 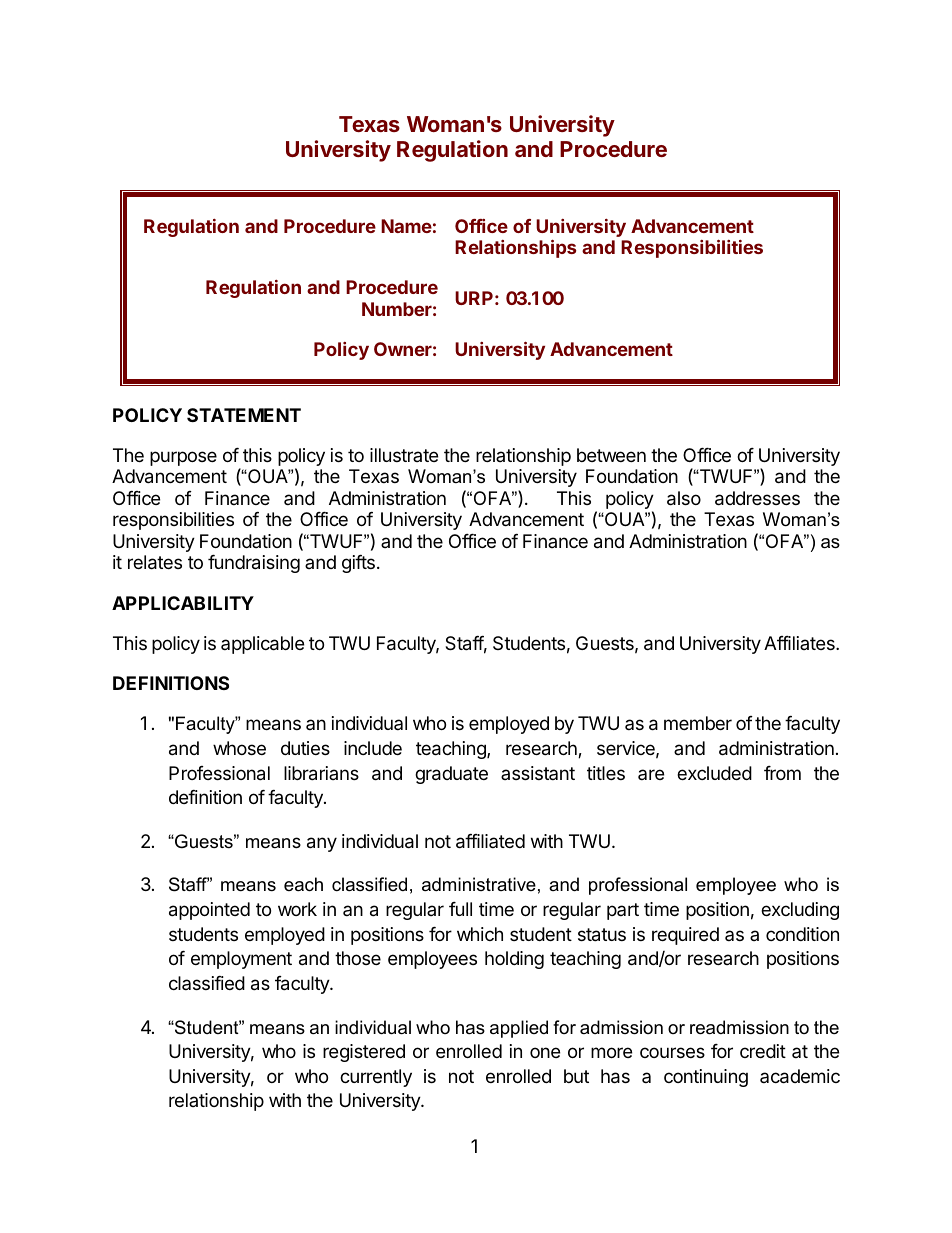 What do you see at coordinates (480, 934) in the image?
I see `which` at bounding box center [480, 934].
